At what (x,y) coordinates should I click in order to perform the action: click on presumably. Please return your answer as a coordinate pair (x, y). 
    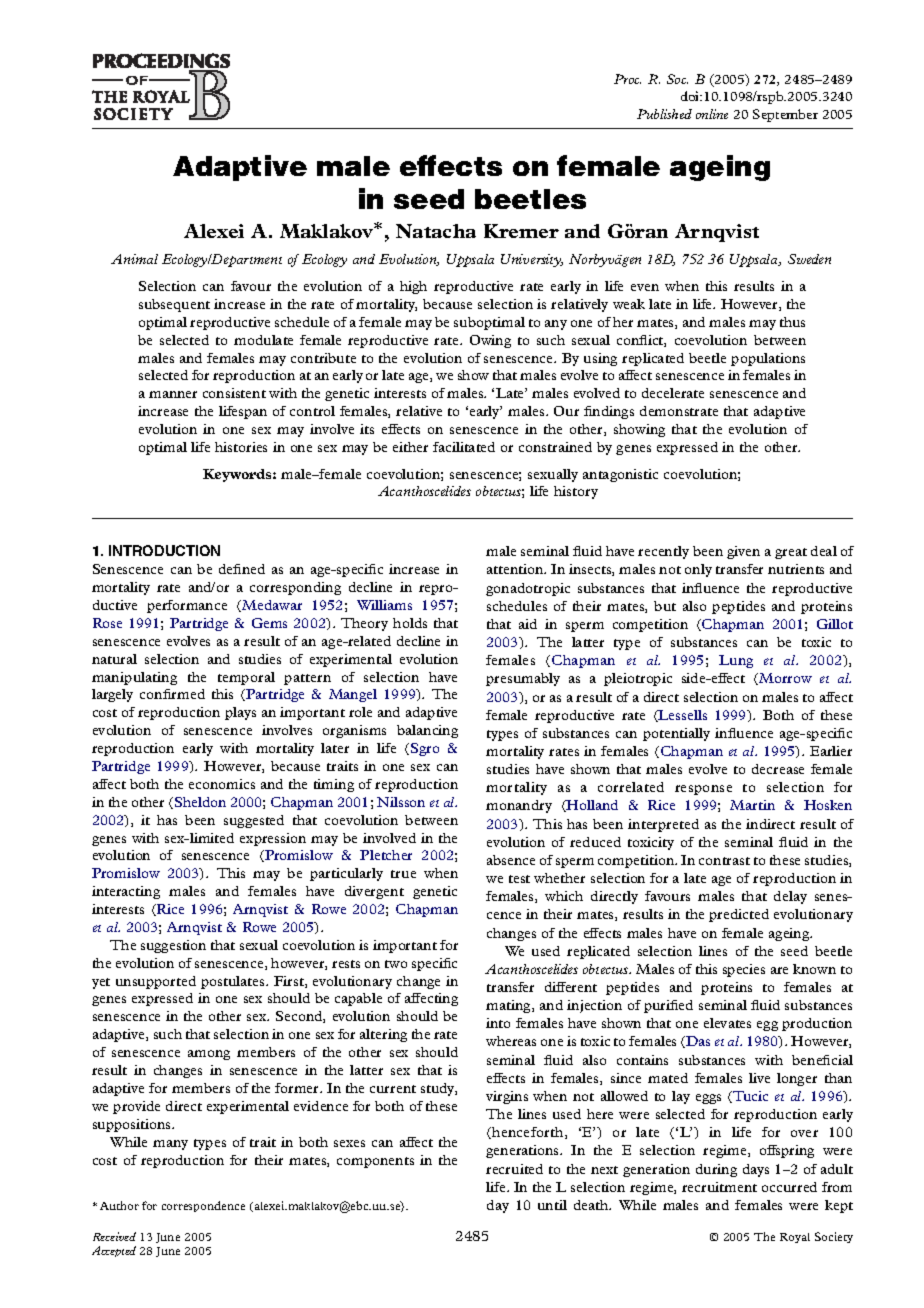
    Looking at the image, I should click on (523, 679).
